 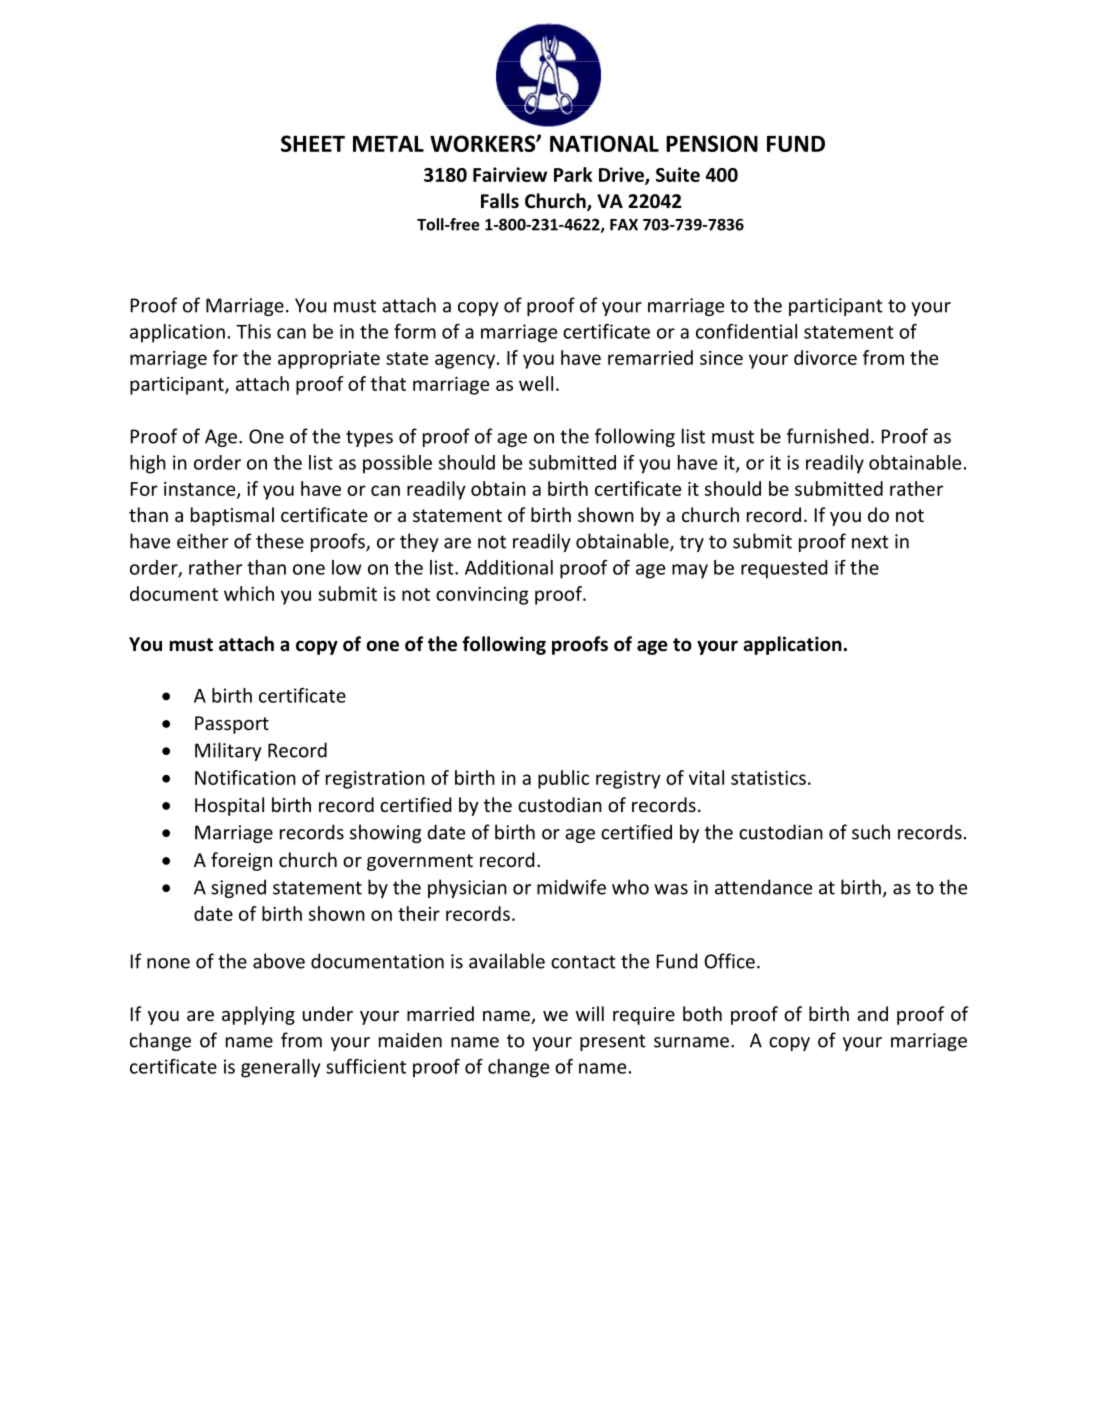 I want to click on will, so click(x=590, y=1013).
